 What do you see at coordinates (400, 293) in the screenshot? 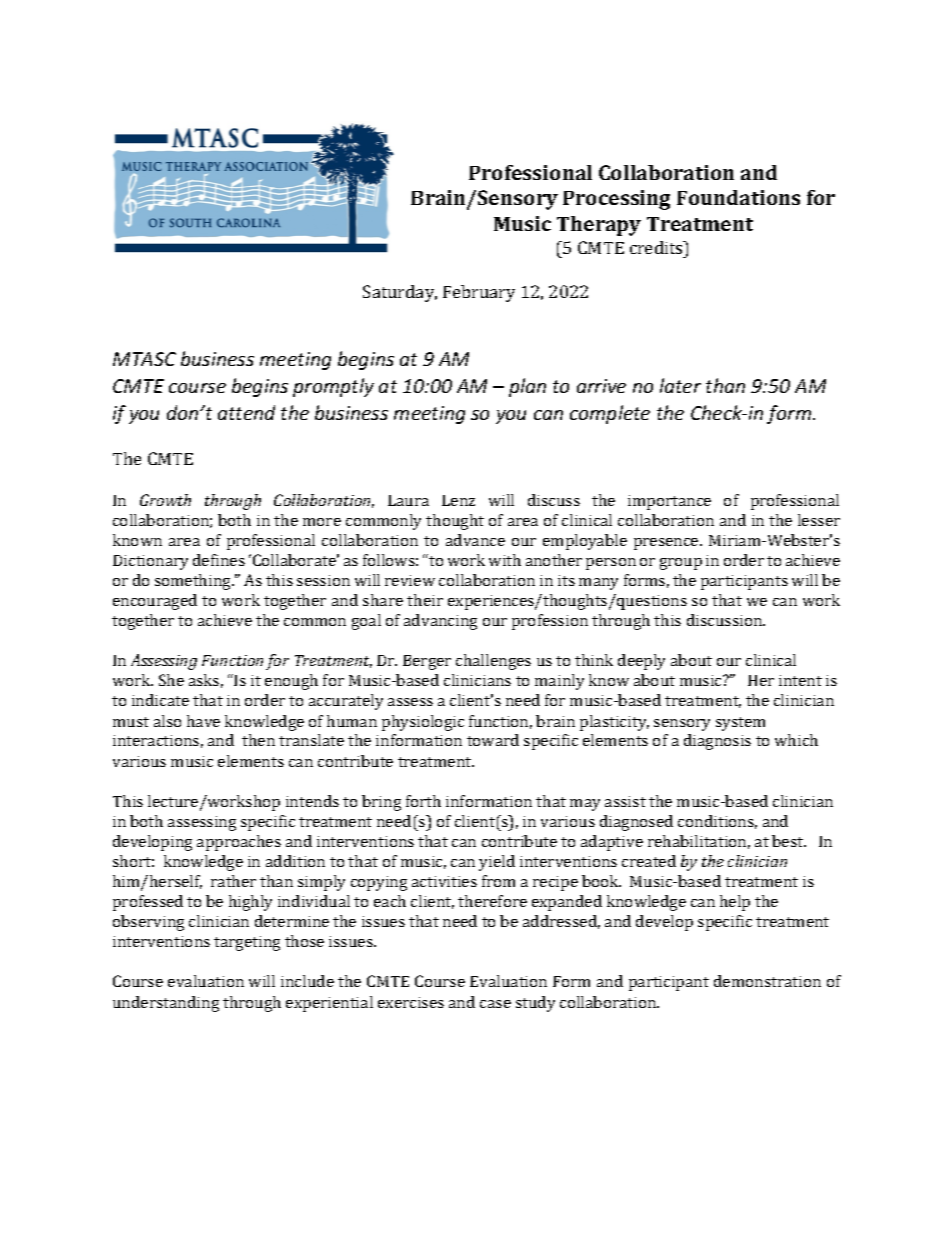
I see `Saturday` at bounding box center [400, 293].
